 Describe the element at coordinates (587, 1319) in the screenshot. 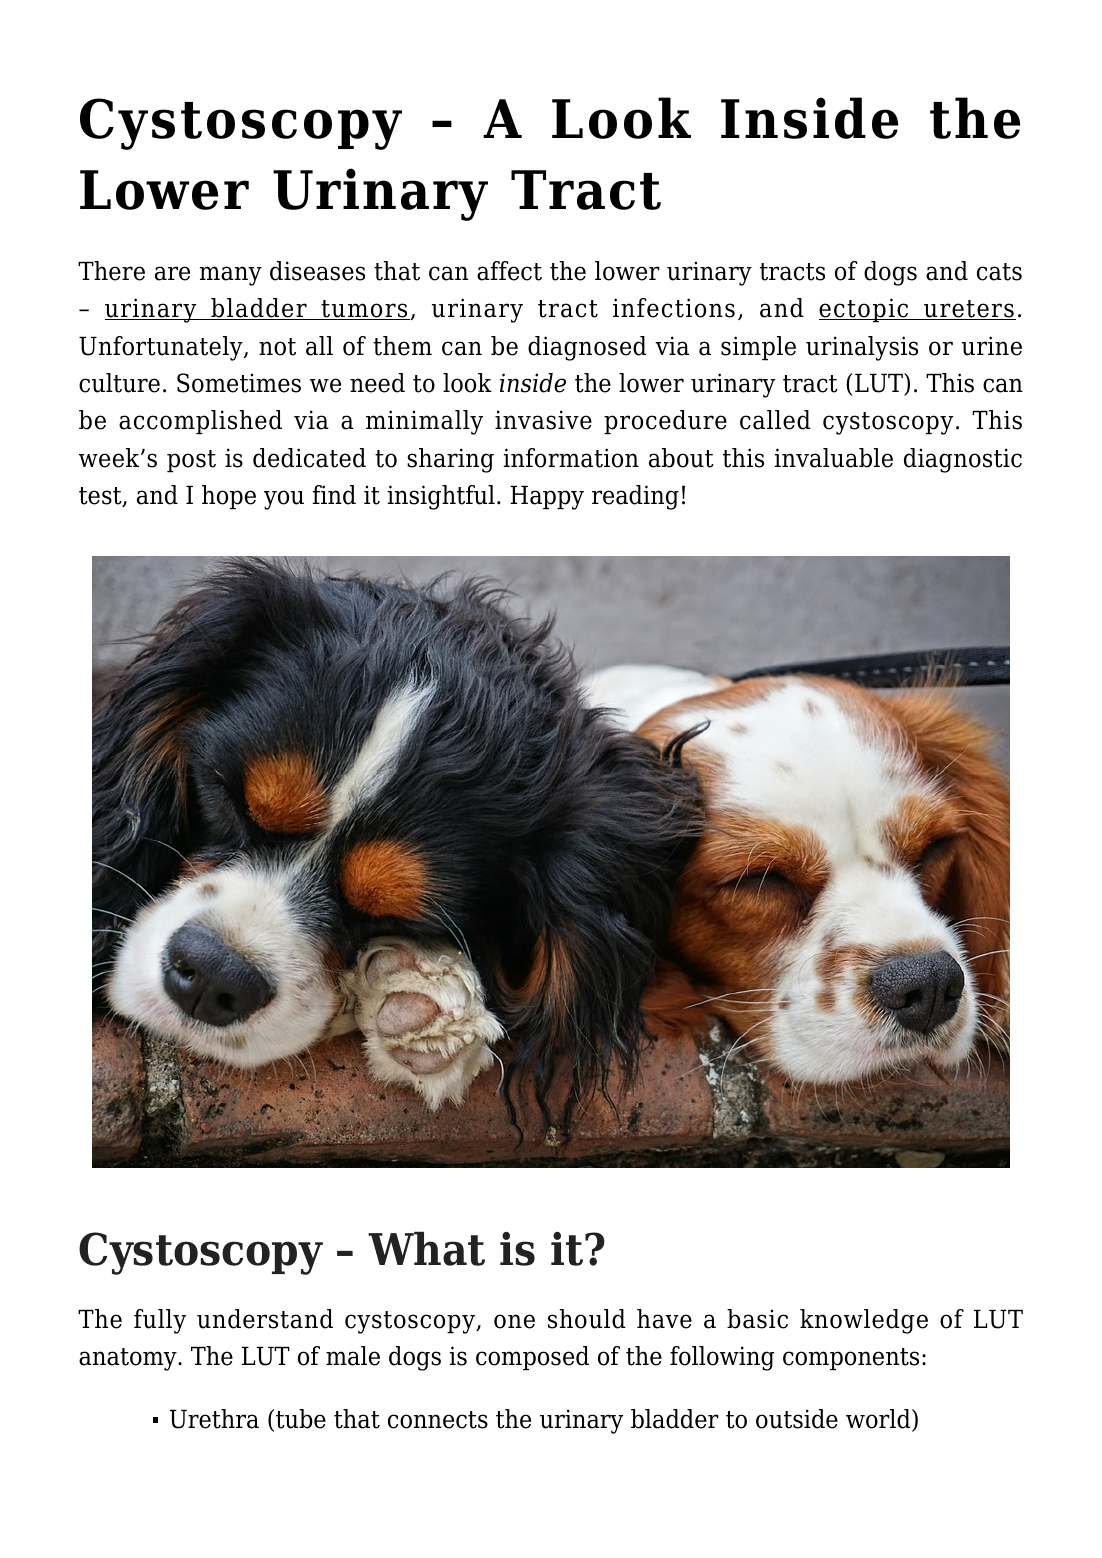

I see `should` at that location.
